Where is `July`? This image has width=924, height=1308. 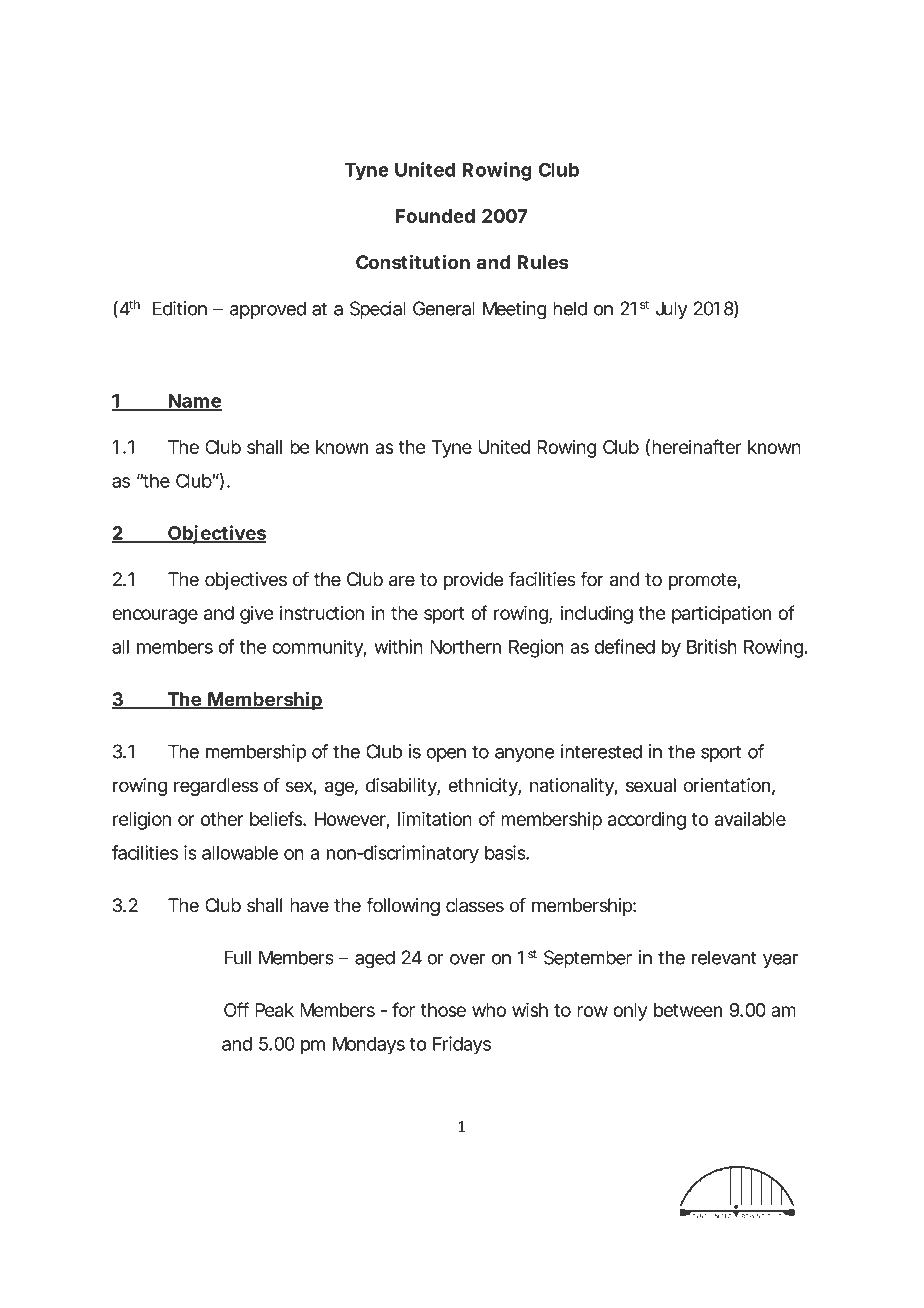
July is located at coordinates (672, 310).
